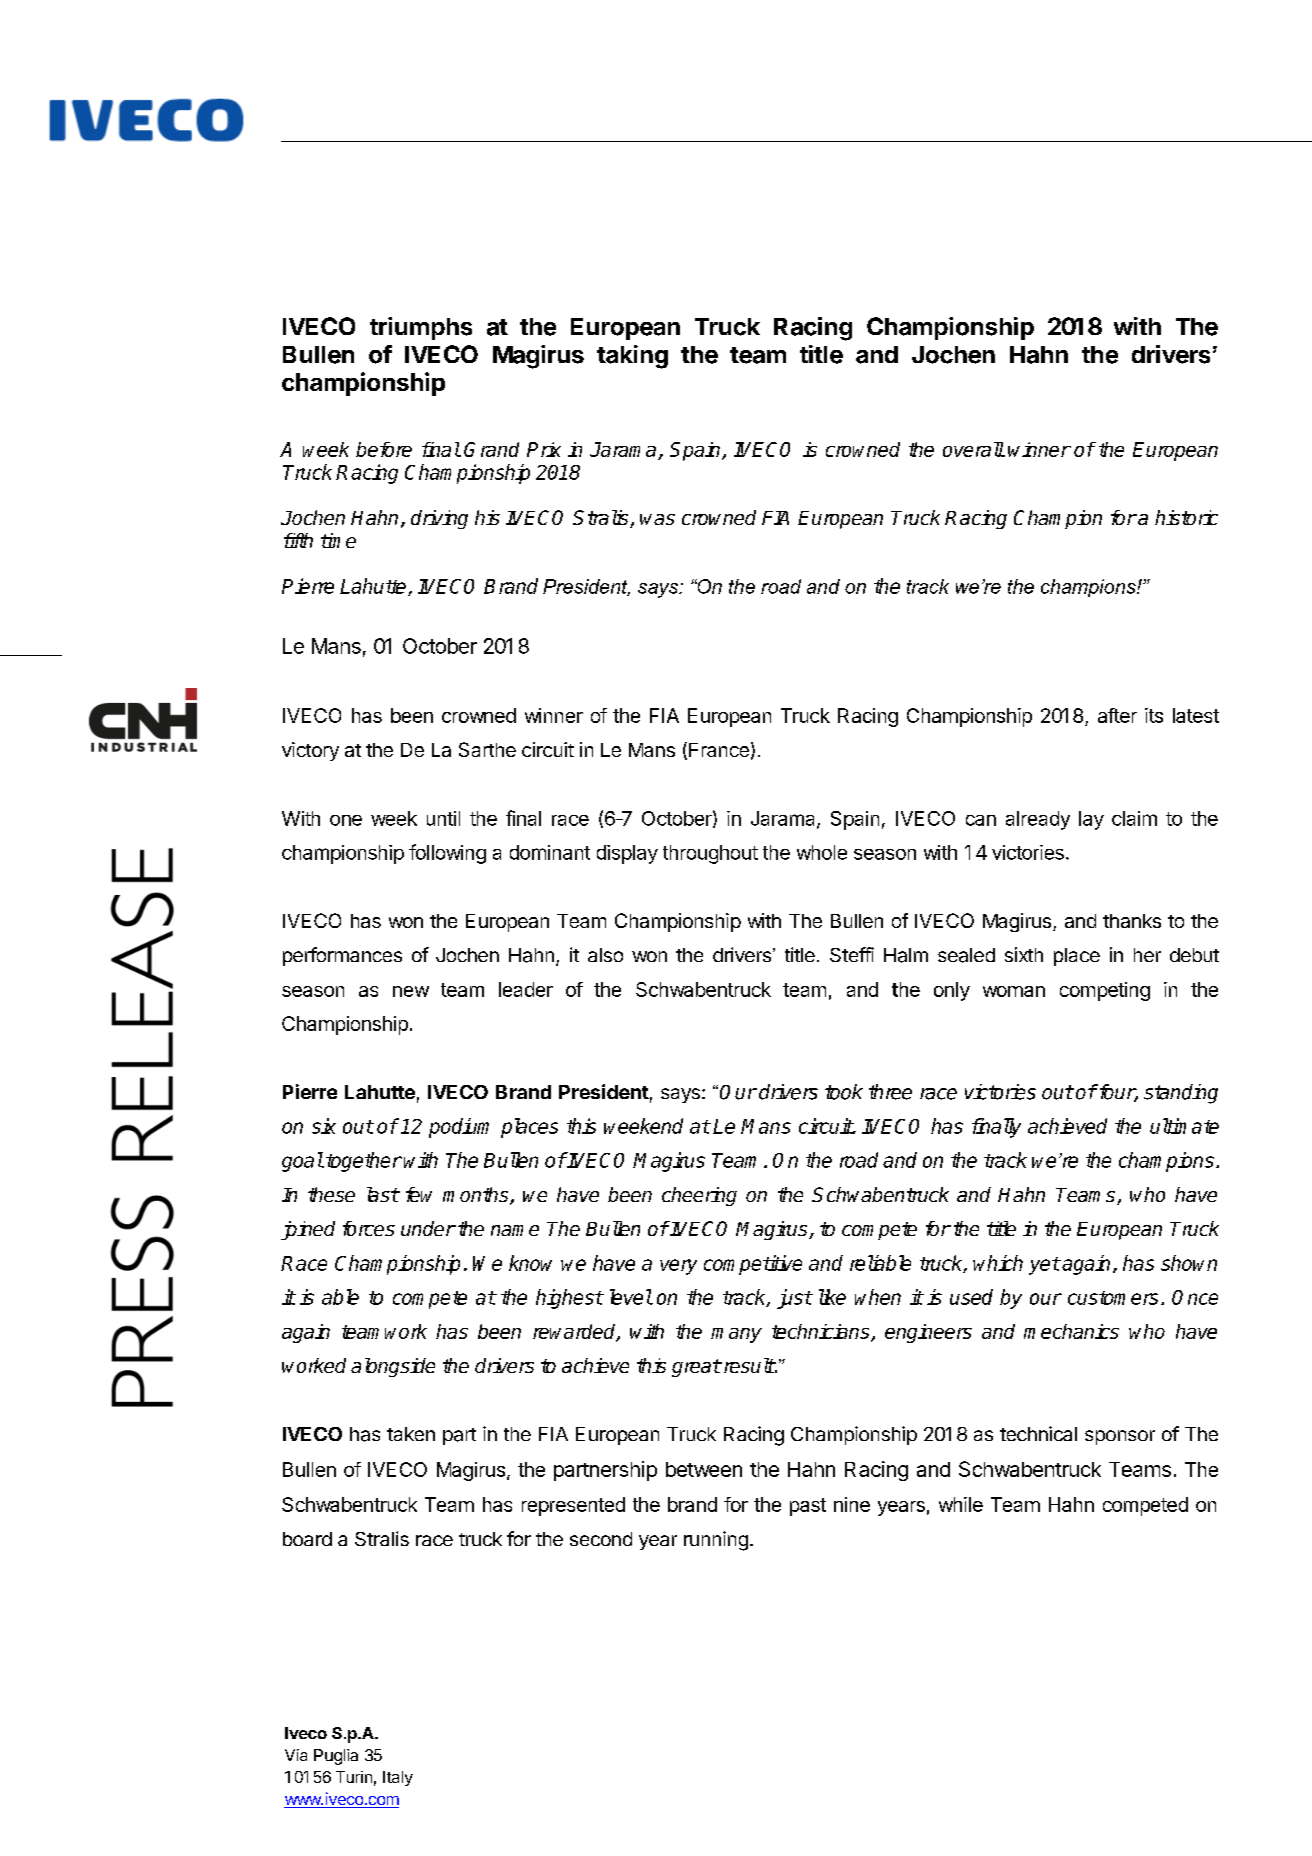 This page has width=1312, height=1856. Describe the element at coordinates (1105, 991) in the page. I see `competing` at that location.
